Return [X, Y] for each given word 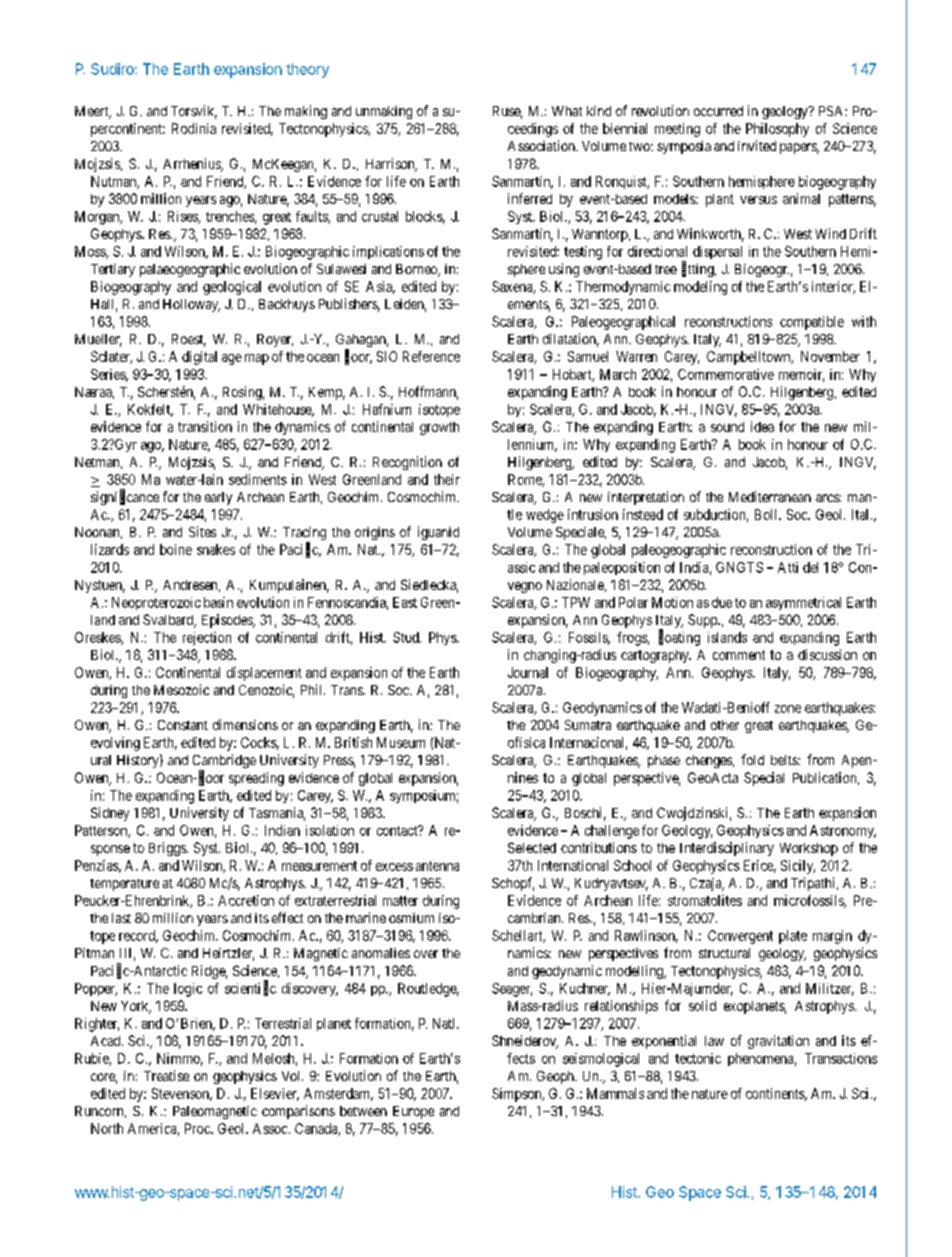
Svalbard [169, 621]
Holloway [191, 305]
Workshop [809, 849]
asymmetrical [803, 603]
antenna [437, 866]
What [567, 111]
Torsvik [194, 112]
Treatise [166, 1075]
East [405, 602]
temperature [124, 885]
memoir [801, 375]
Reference [431, 356]
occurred [718, 111]
